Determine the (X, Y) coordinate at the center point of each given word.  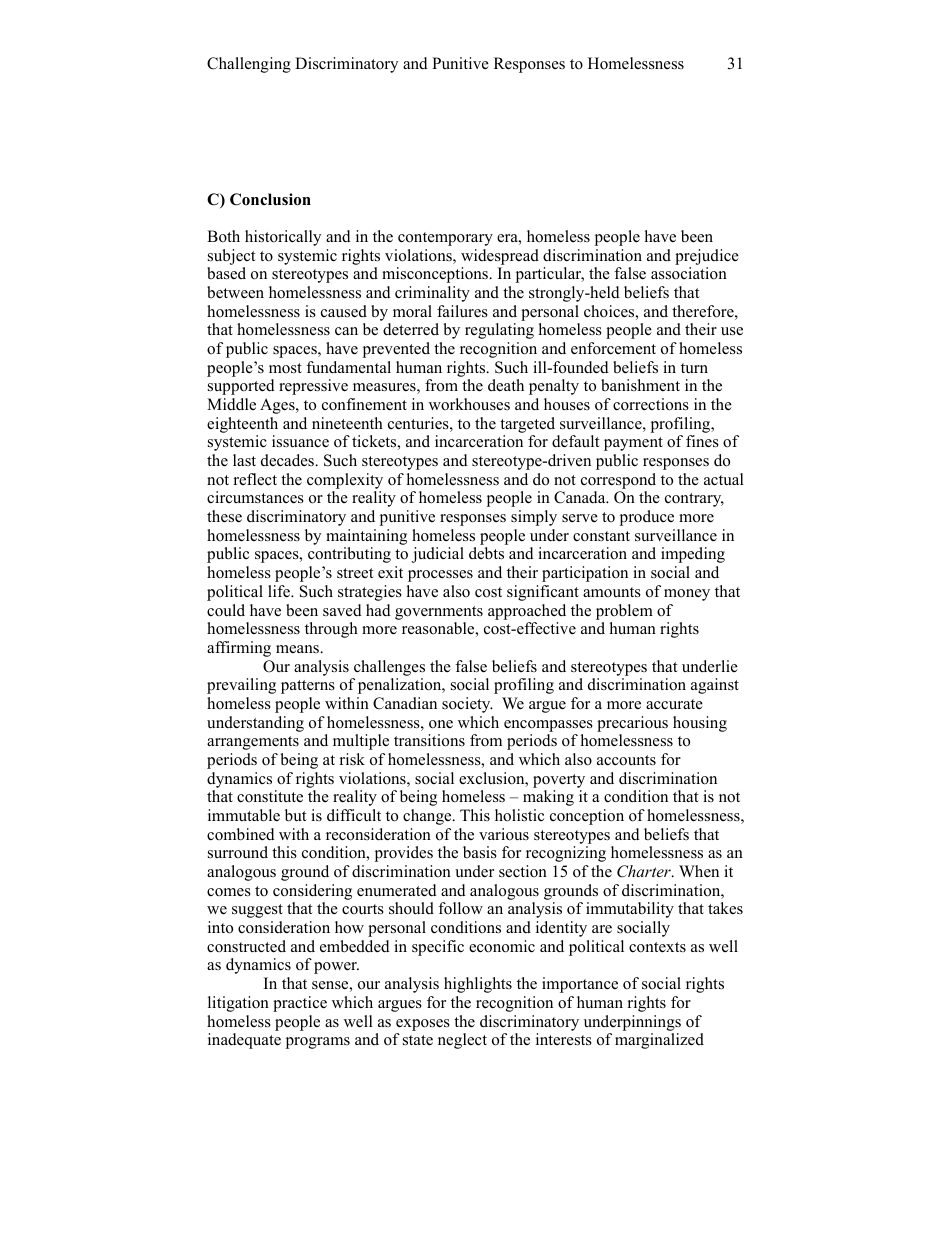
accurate (674, 704)
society (467, 705)
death (506, 385)
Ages (278, 406)
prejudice (707, 257)
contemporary (445, 239)
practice (300, 1004)
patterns (308, 687)
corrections (651, 404)
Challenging (249, 65)
